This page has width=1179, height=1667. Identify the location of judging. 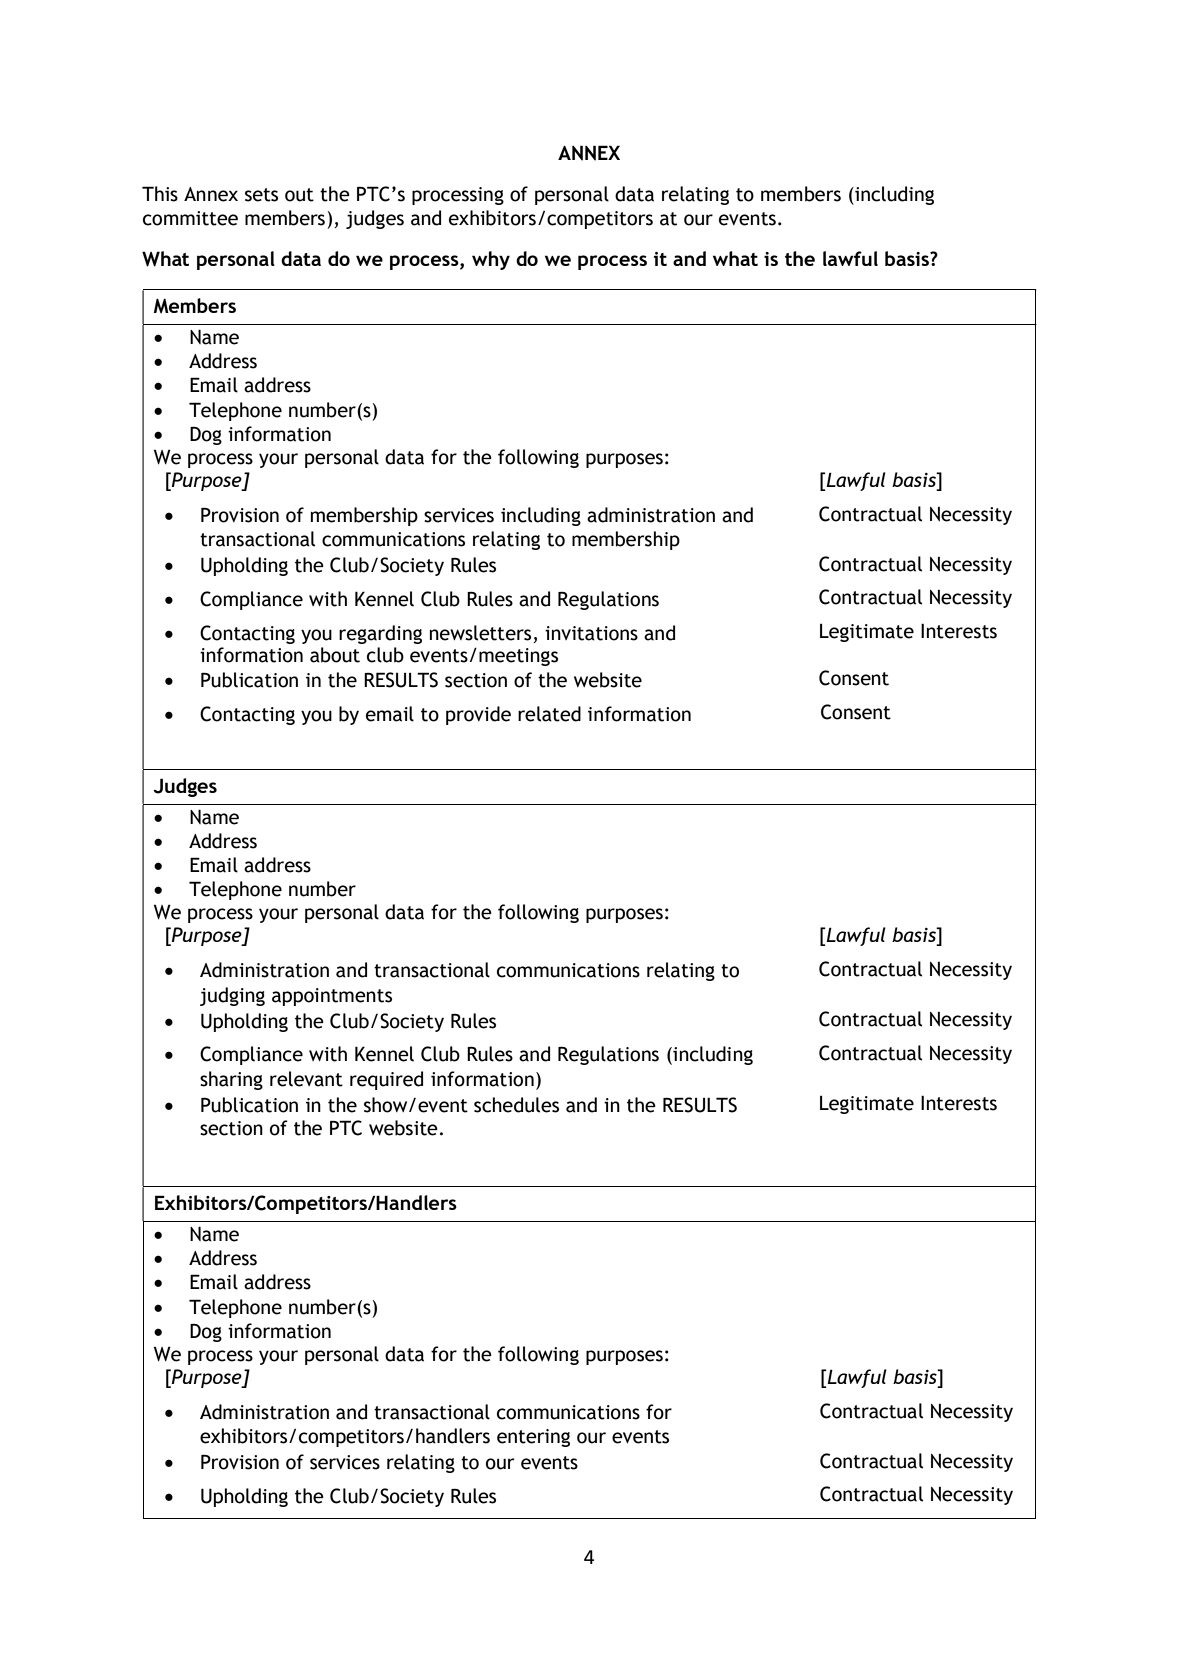
(232, 996).
